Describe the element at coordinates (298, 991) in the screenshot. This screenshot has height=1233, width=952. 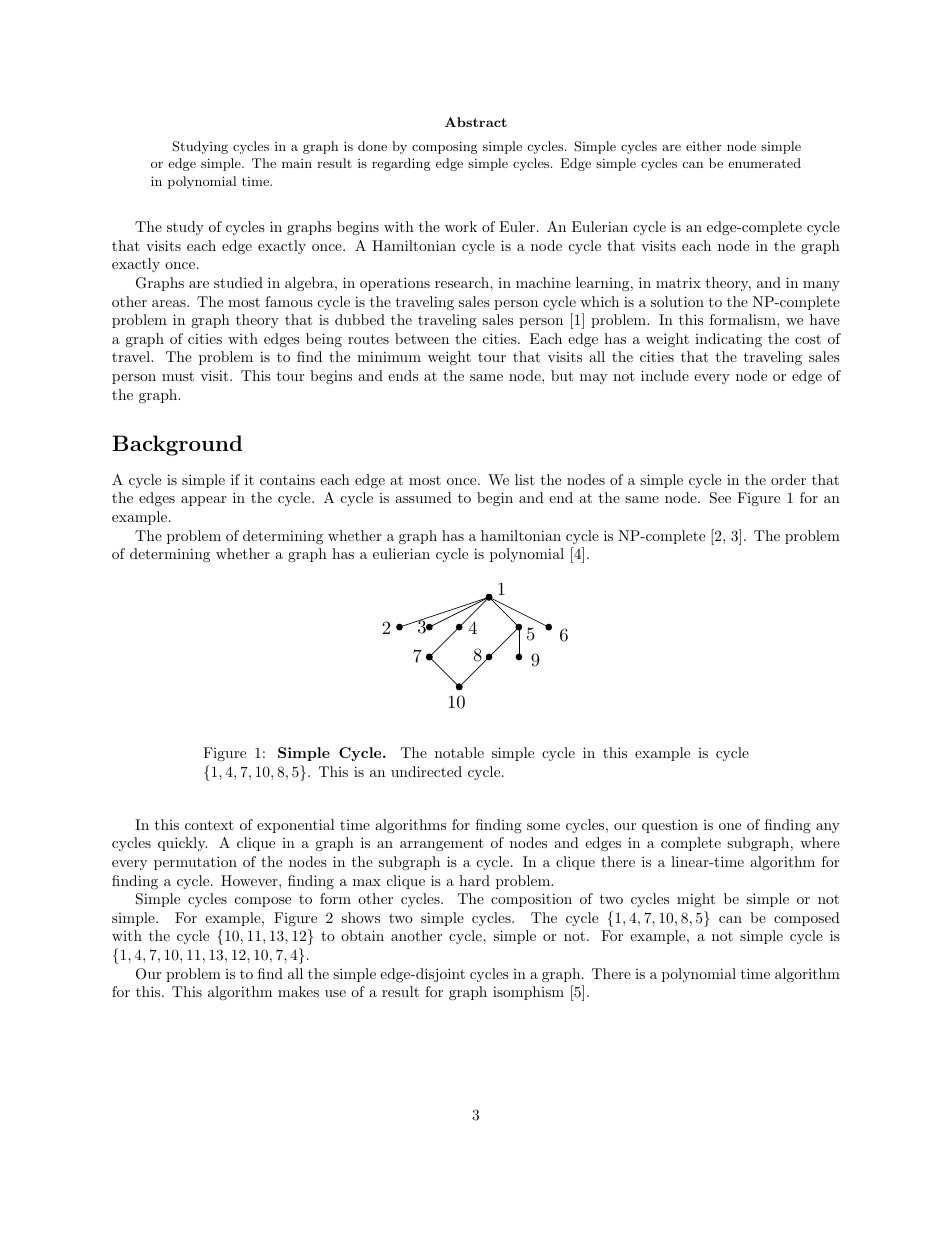
I see `makes` at that location.
